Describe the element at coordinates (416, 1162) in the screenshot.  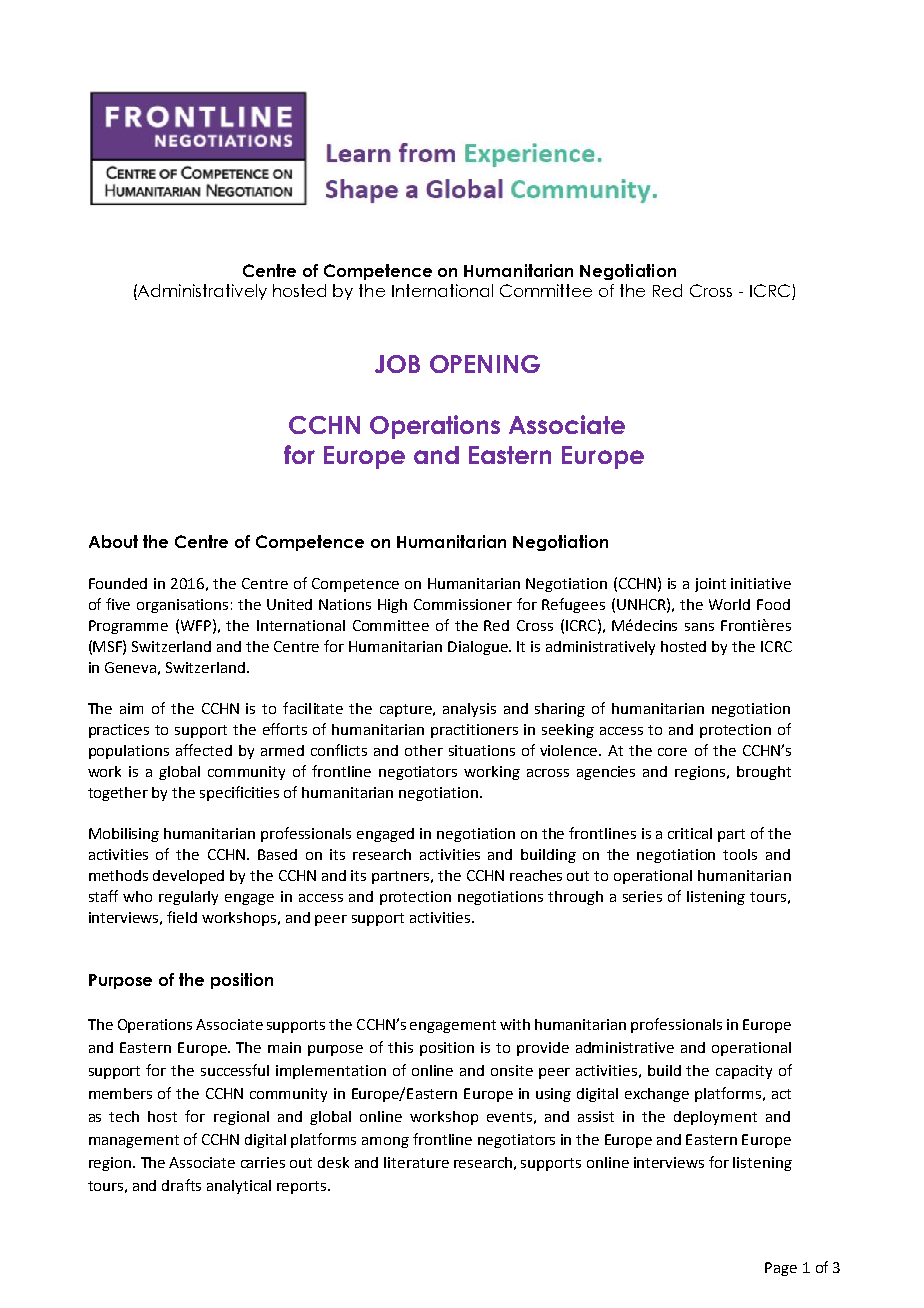
I see `literature` at that location.
